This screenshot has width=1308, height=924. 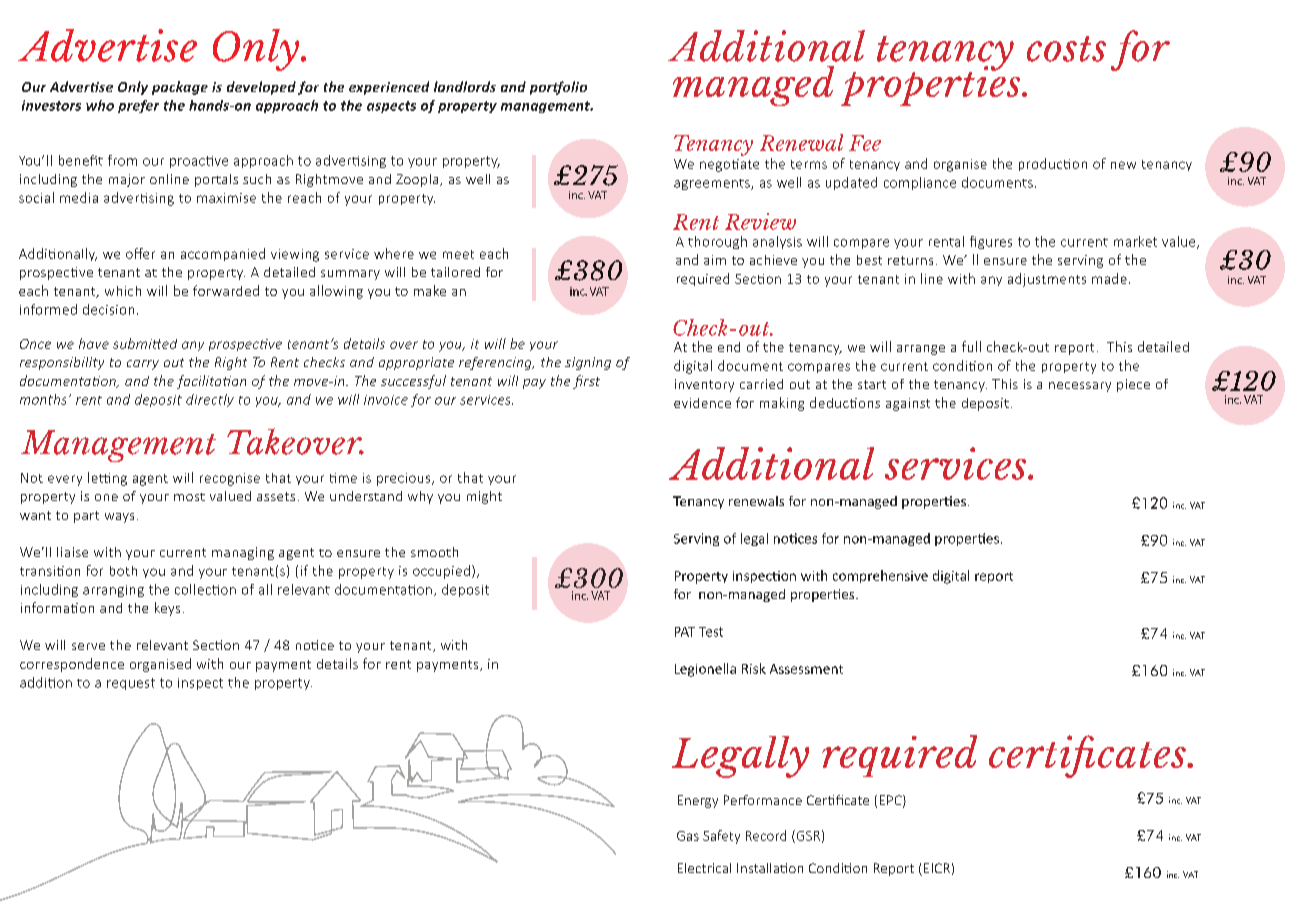 What do you see at coordinates (180, 88) in the screenshot?
I see `package` at bounding box center [180, 88].
